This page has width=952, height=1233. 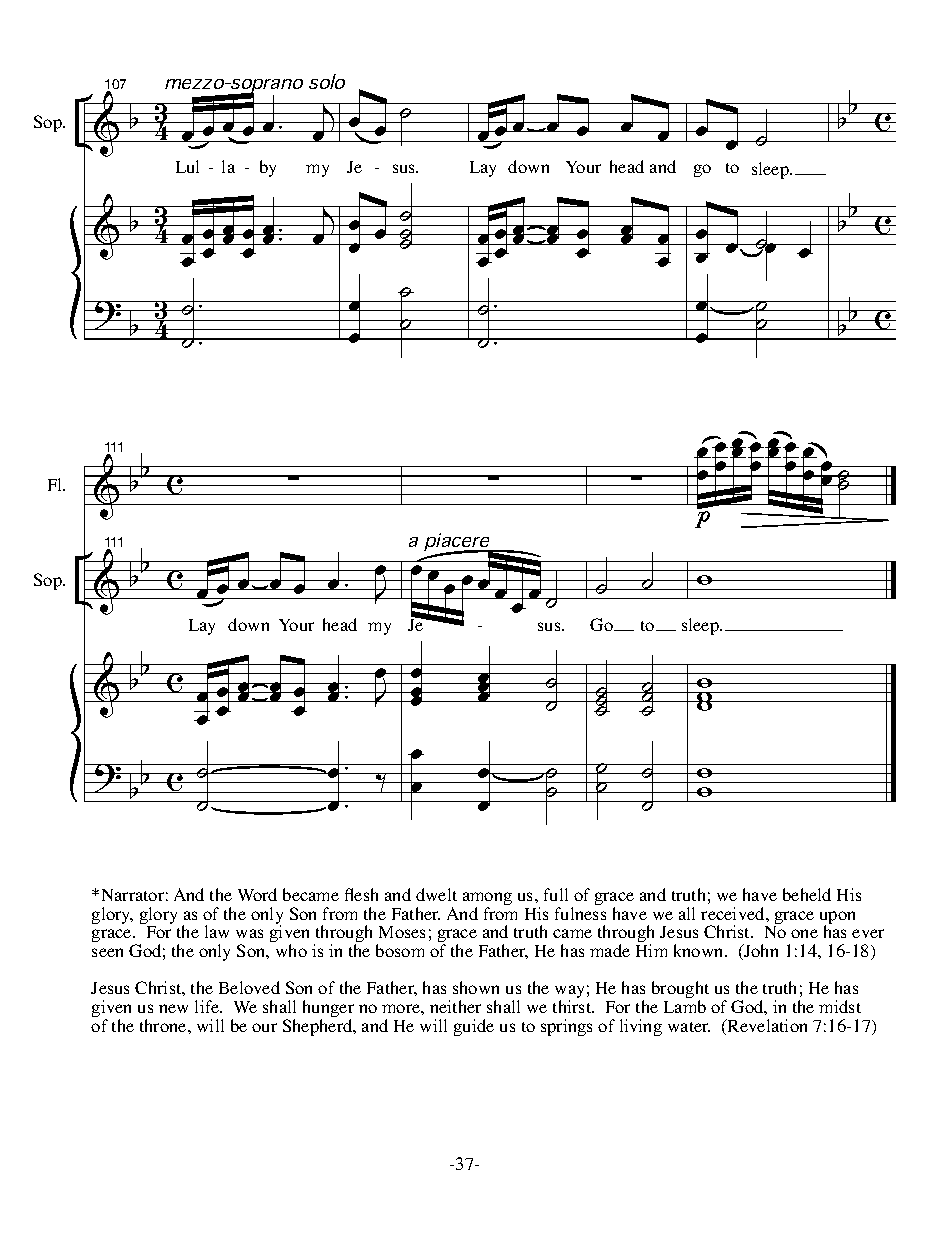 What do you see at coordinates (837, 919) in the page?
I see `upon` at bounding box center [837, 919].
